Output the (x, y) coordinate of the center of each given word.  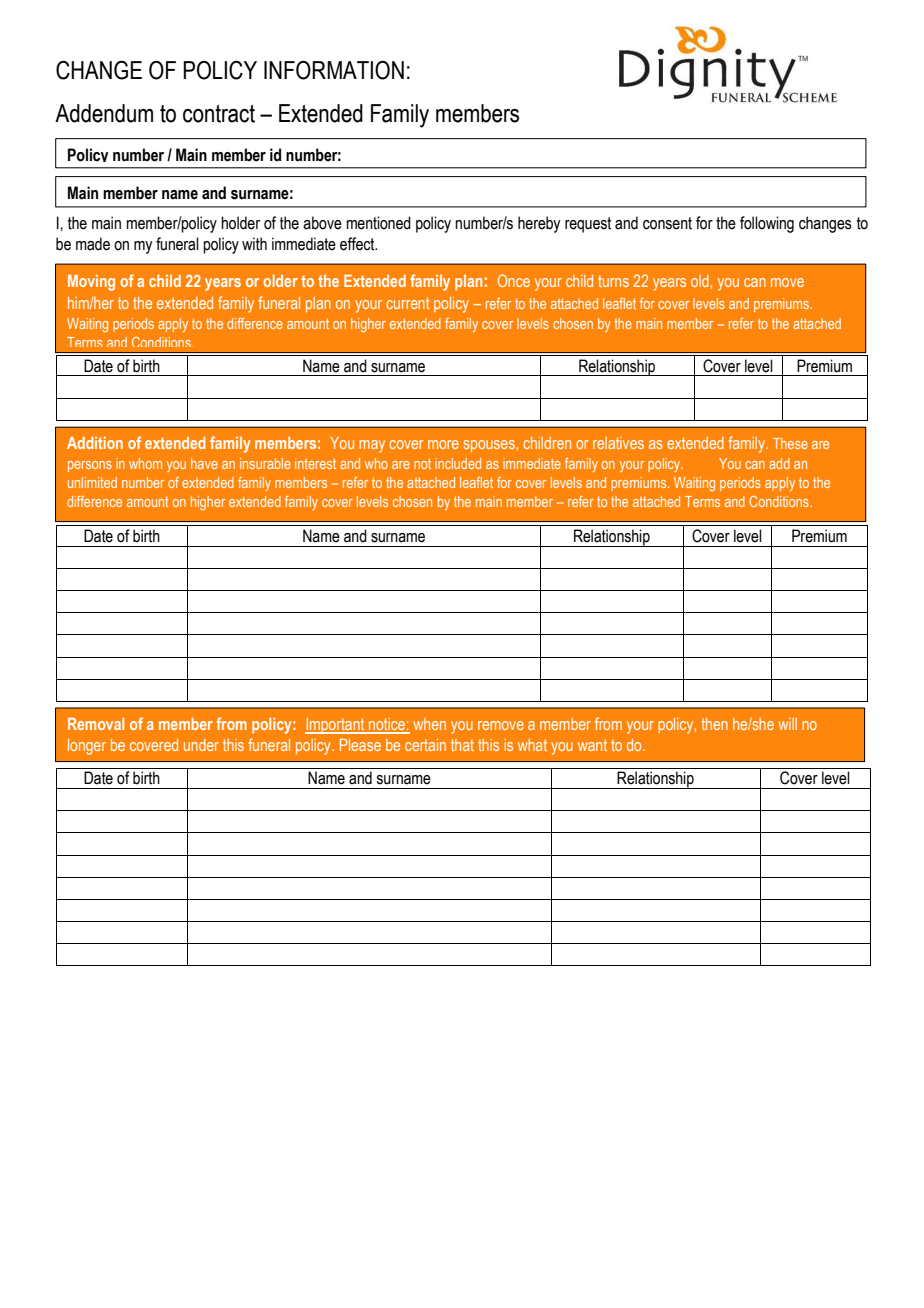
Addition (95, 443)
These (790, 443)
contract (219, 114)
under (201, 745)
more (443, 444)
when (429, 724)
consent (667, 223)
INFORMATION (334, 70)
